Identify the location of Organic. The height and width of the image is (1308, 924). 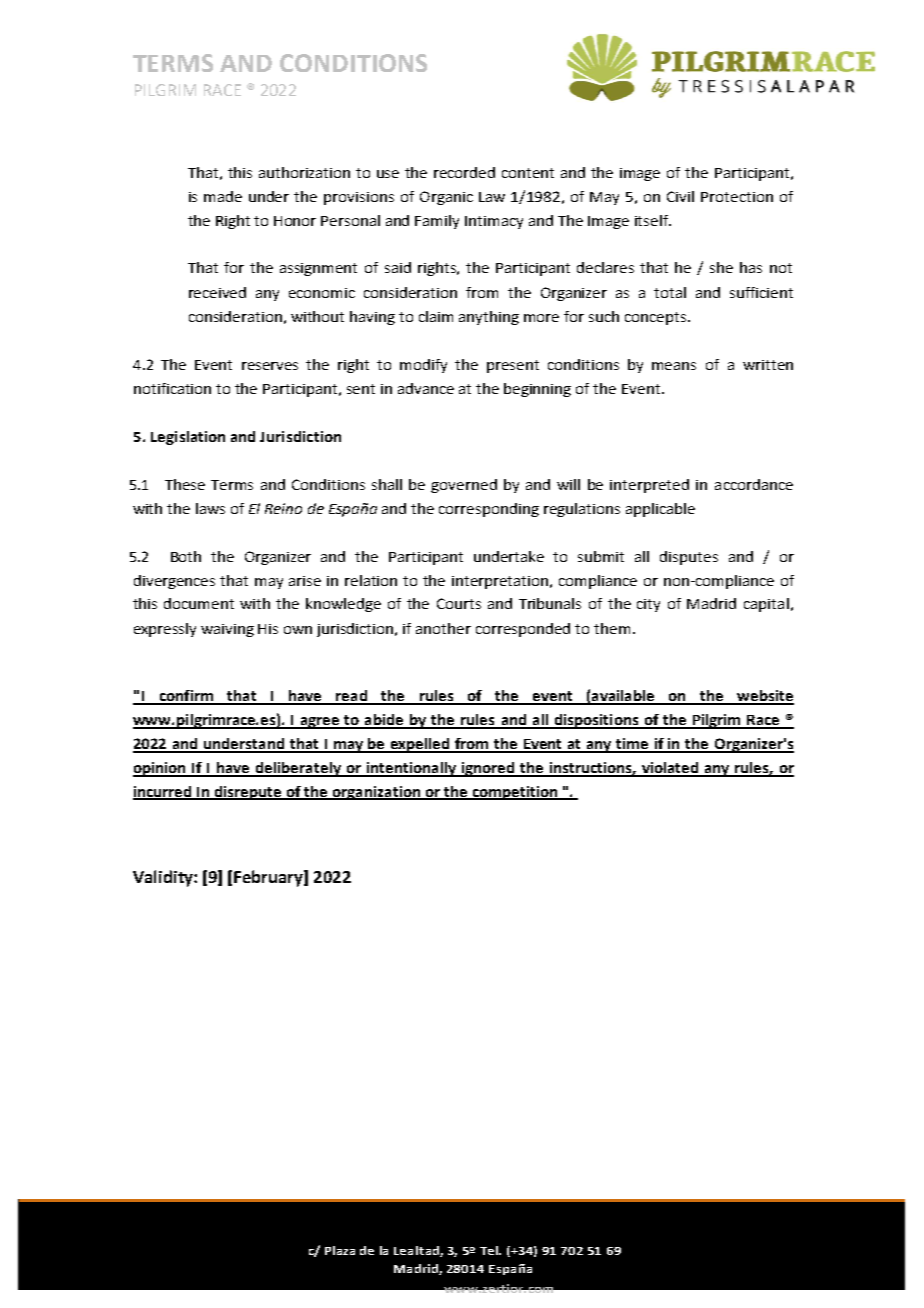
(446, 198).
